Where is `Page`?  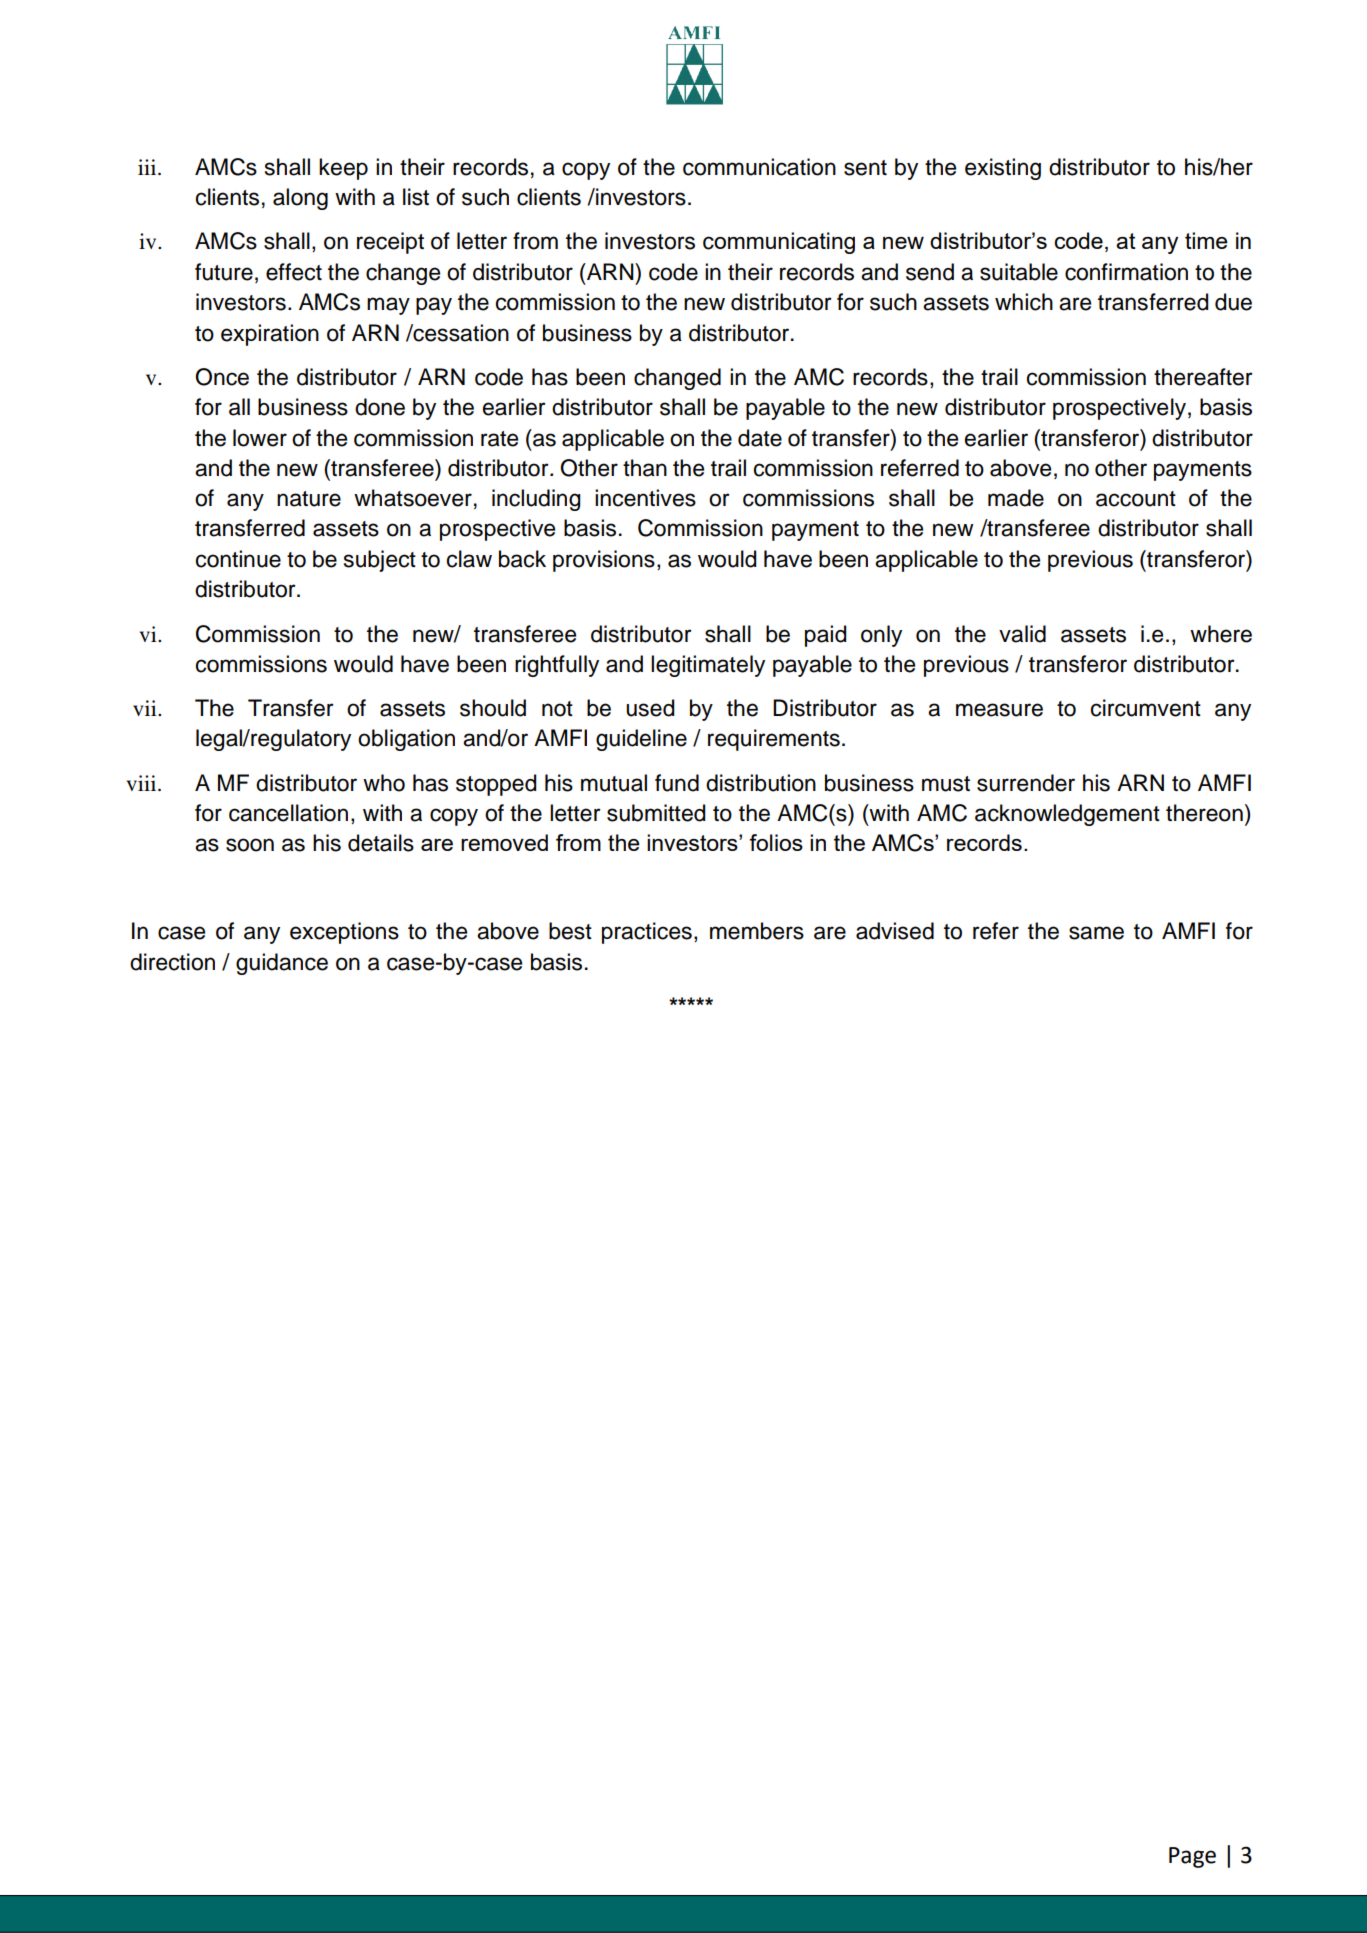
Page is located at coordinates (1192, 1857).
